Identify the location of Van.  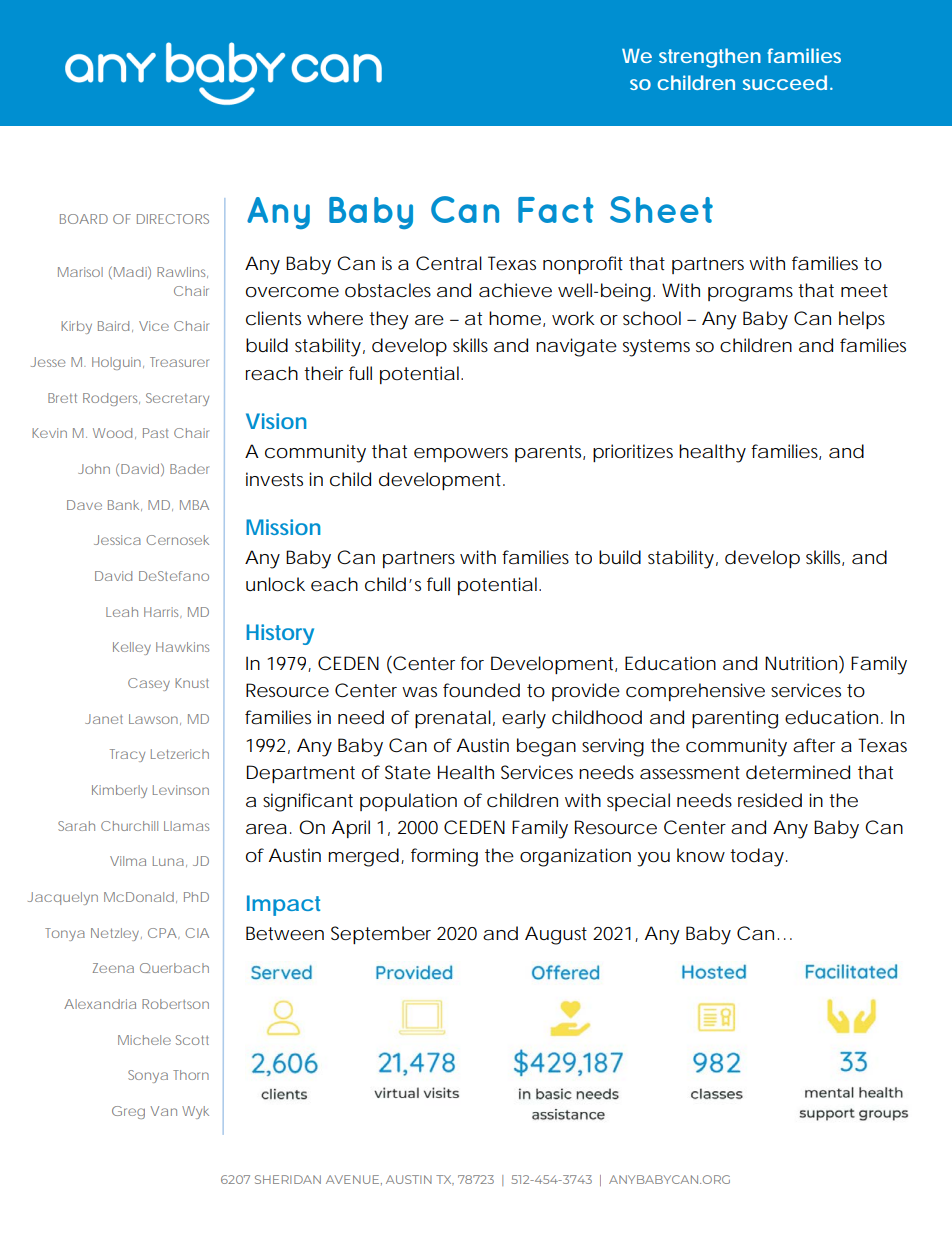
(163, 1111).
